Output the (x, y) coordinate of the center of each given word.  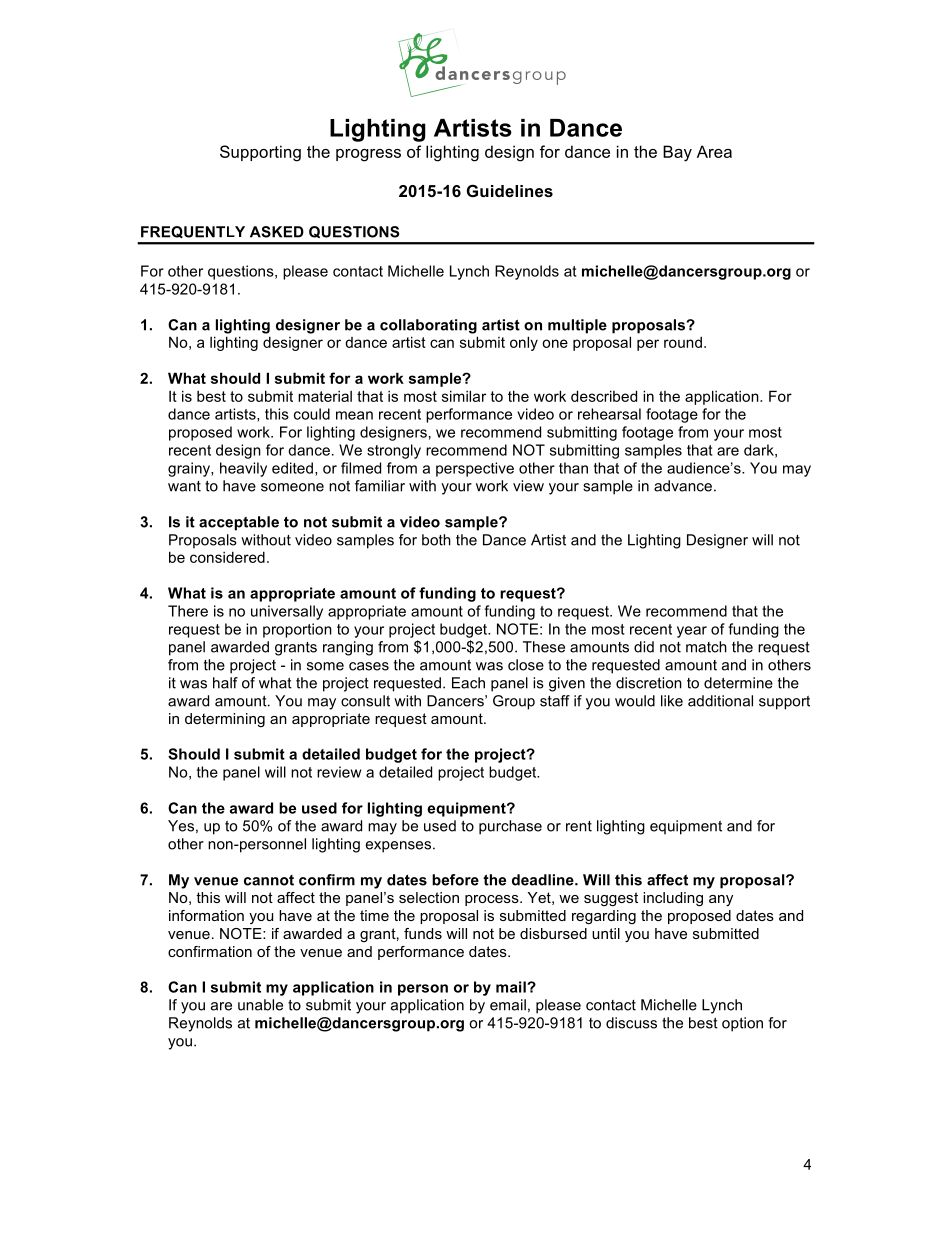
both (436, 540)
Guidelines (510, 190)
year (692, 632)
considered (227, 557)
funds (423, 933)
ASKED (277, 232)
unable (260, 1005)
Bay (677, 153)
